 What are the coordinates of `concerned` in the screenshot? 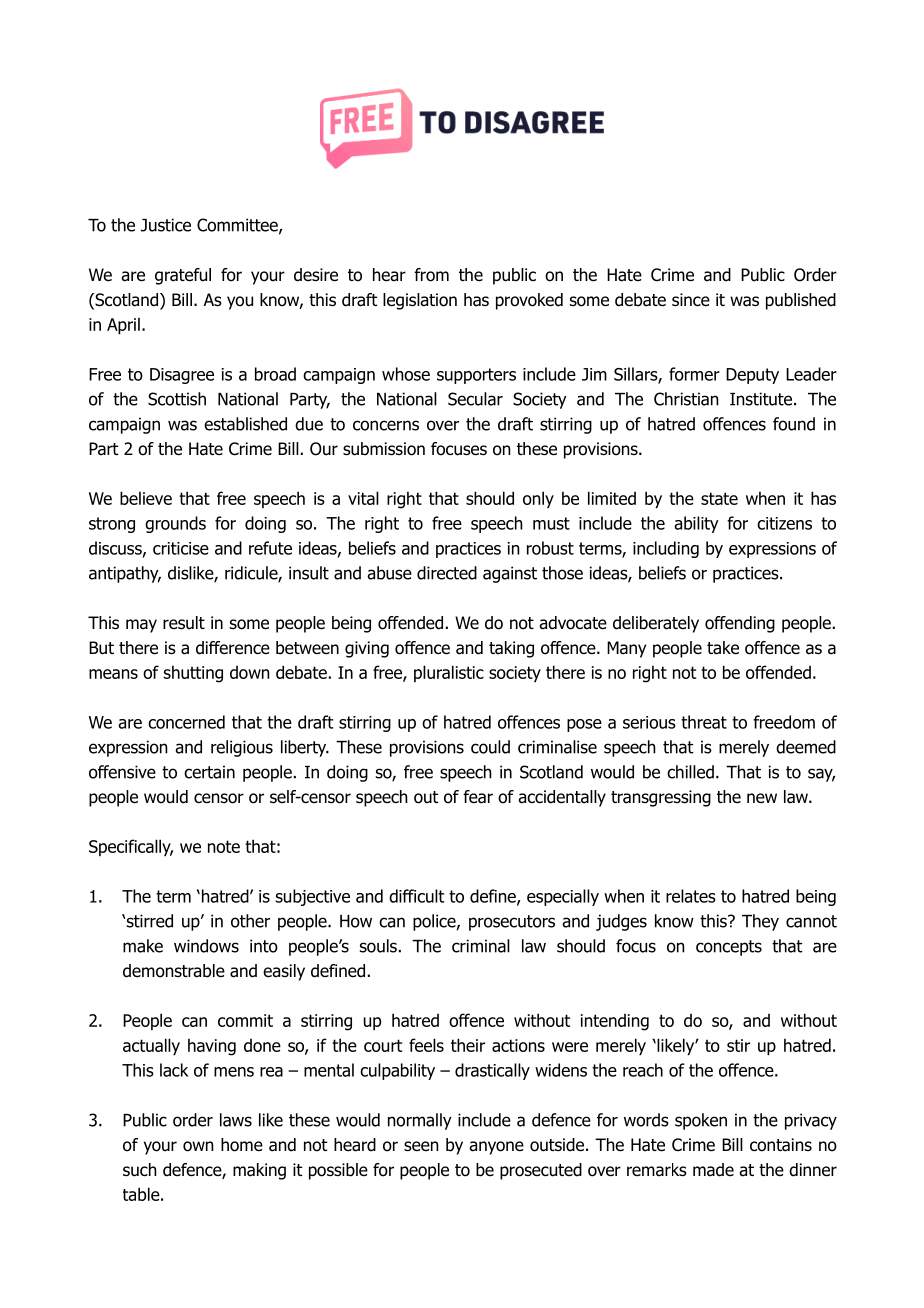 It's located at (186, 722).
